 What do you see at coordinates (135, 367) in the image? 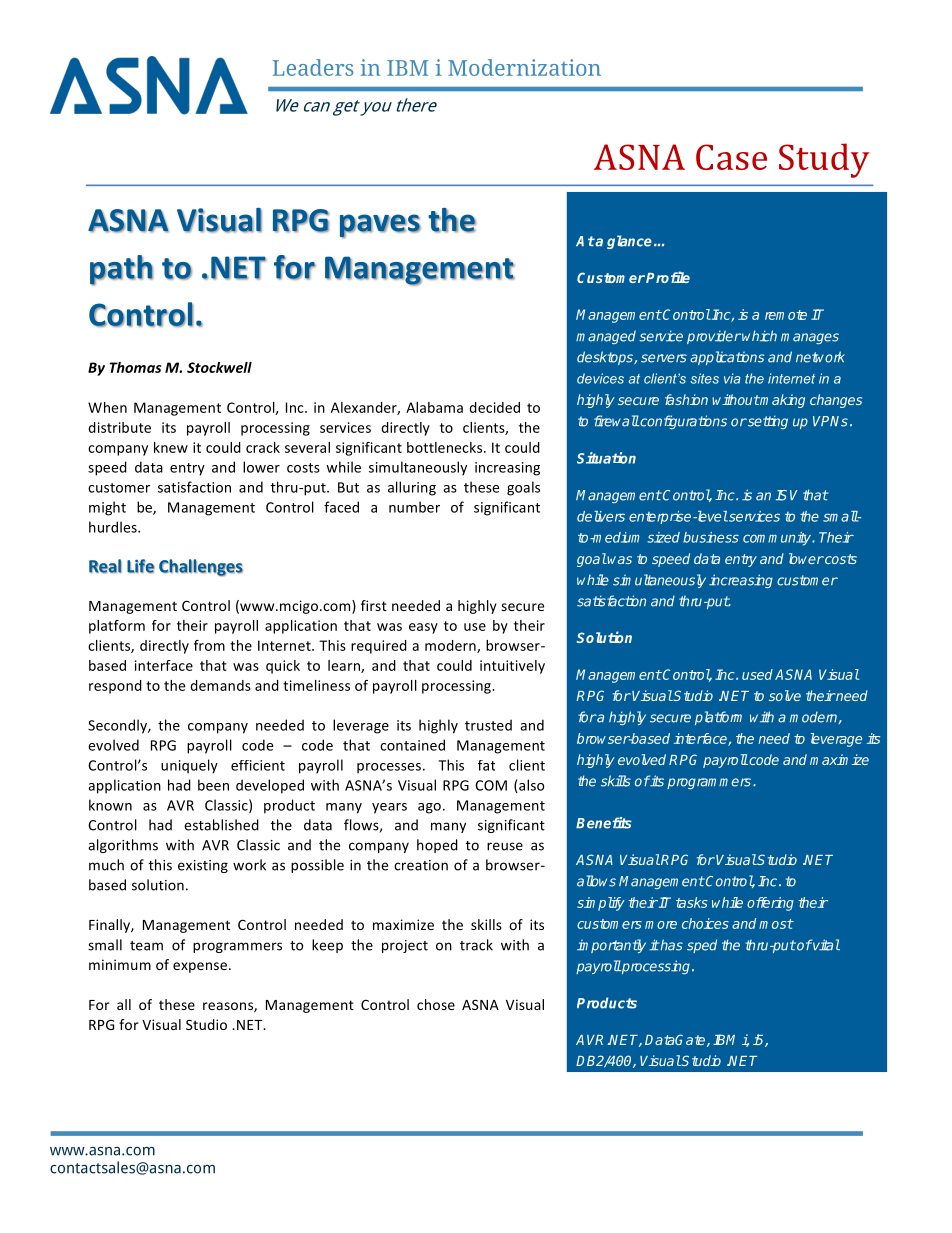
I see `Thomas` at bounding box center [135, 367].
